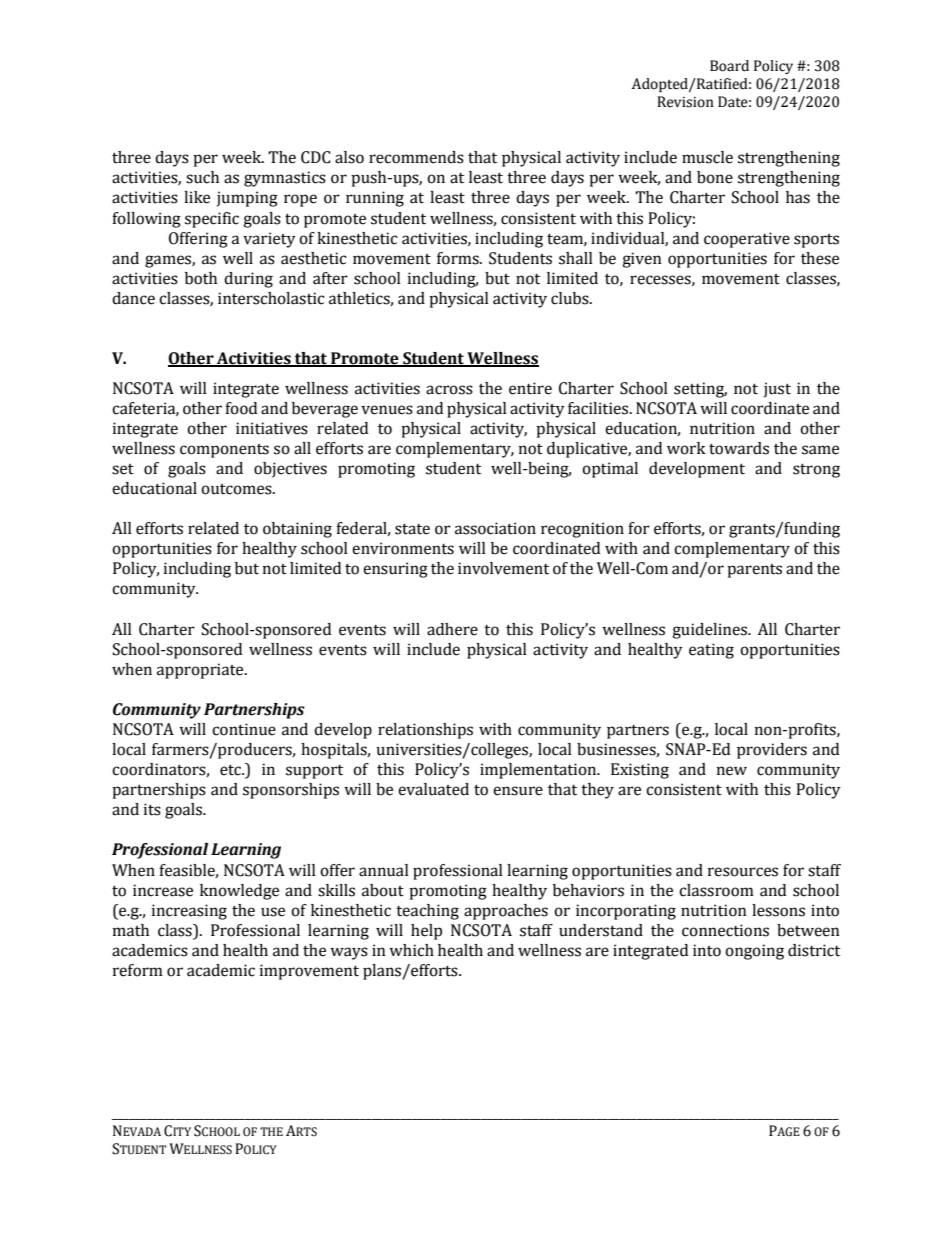  Describe the element at coordinates (495, 528) in the page. I see `association` at that location.
